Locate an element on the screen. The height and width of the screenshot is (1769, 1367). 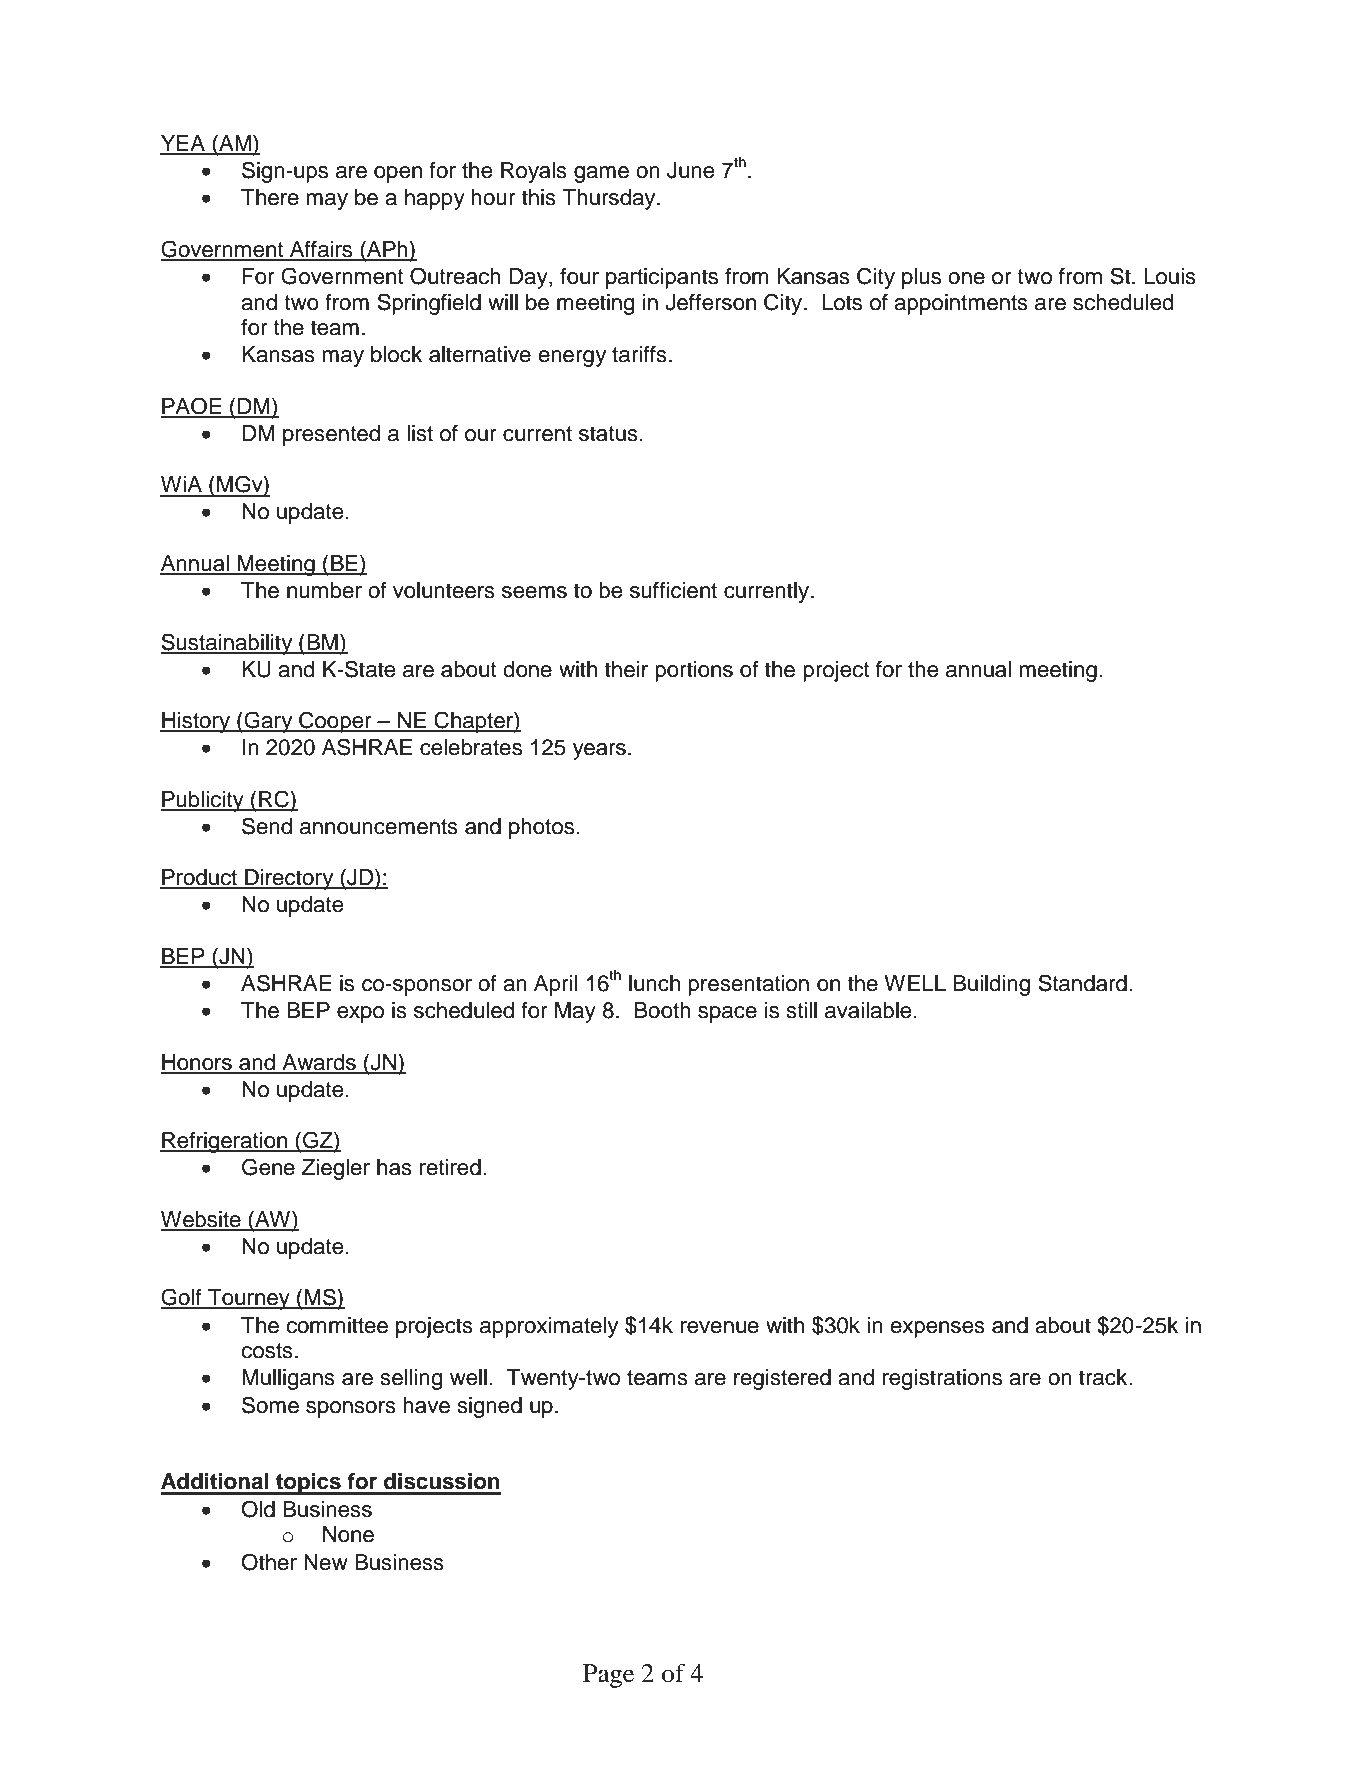
portions is located at coordinates (694, 671).
